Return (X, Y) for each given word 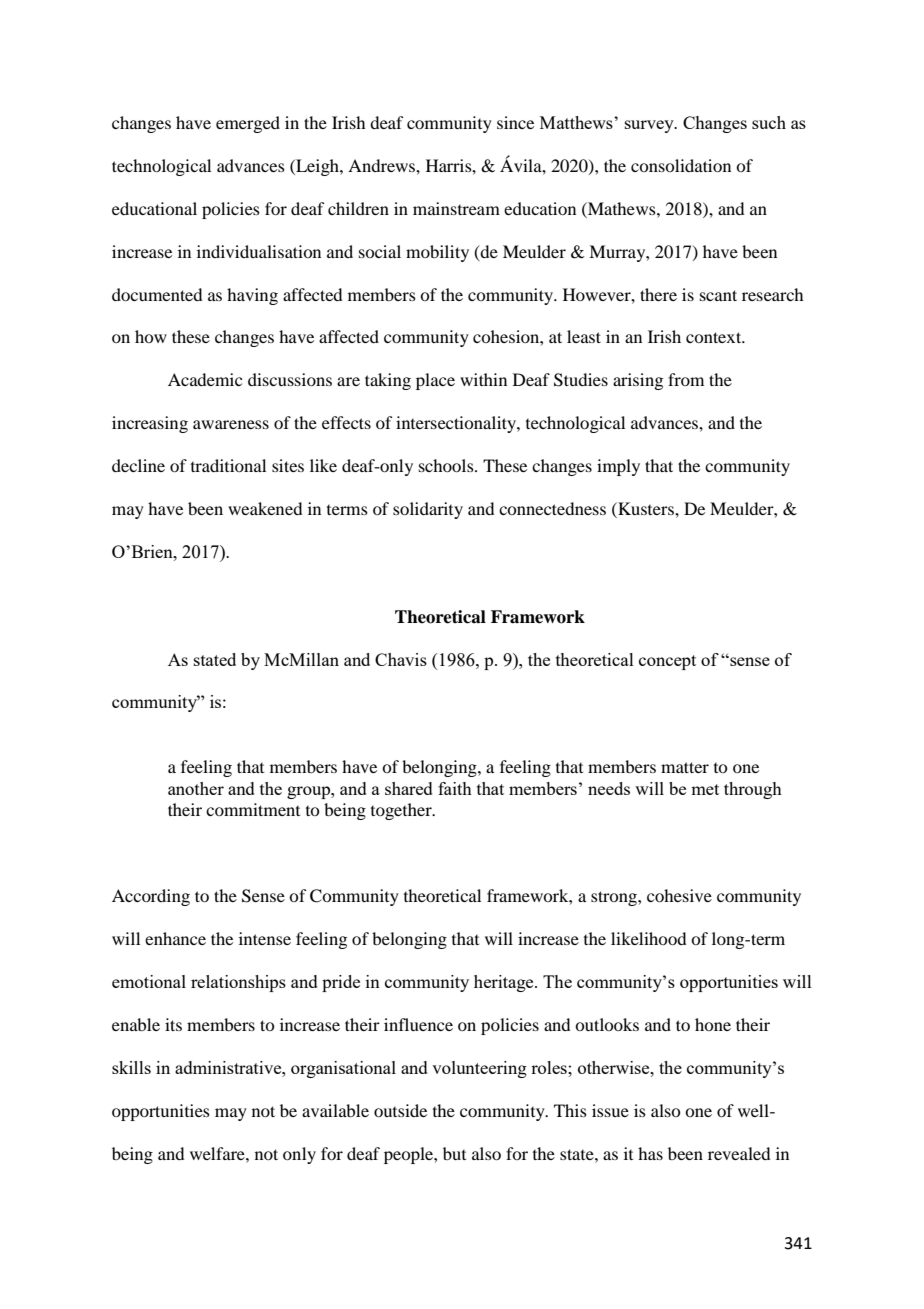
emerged (248, 124)
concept (667, 662)
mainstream (456, 208)
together (402, 811)
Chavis (401, 659)
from (686, 379)
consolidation (681, 165)
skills (131, 1067)
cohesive (679, 895)
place (435, 381)
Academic (205, 379)
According (151, 897)
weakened (265, 508)
